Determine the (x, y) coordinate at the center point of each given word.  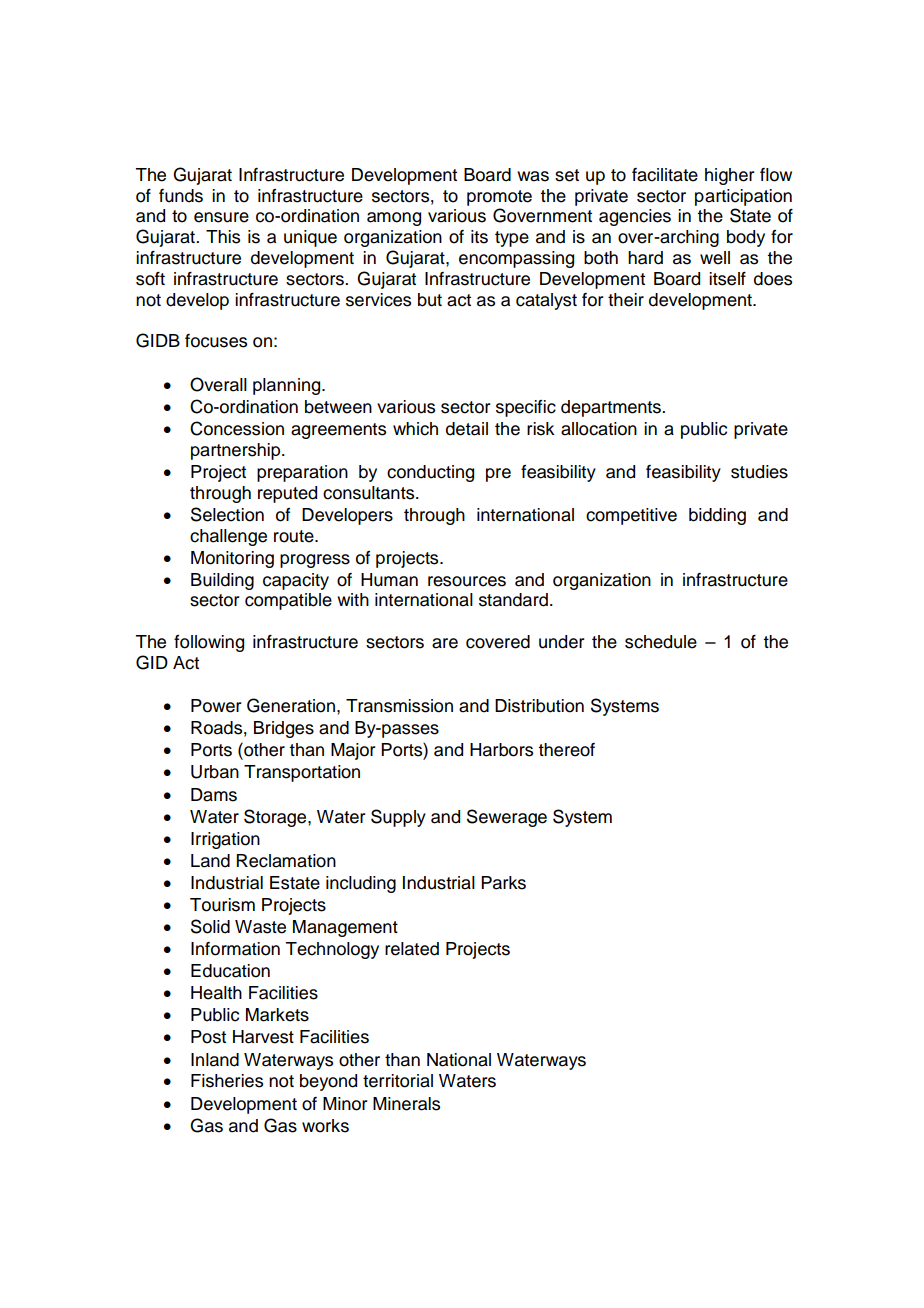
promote (499, 198)
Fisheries (227, 1081)
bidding (717, 516)
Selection (227, 514)
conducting (430, 473)
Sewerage (507, 818)
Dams (214, 795)
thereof (566, 750)
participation (743, 197)
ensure (221, 217)
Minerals (406, 1104)
